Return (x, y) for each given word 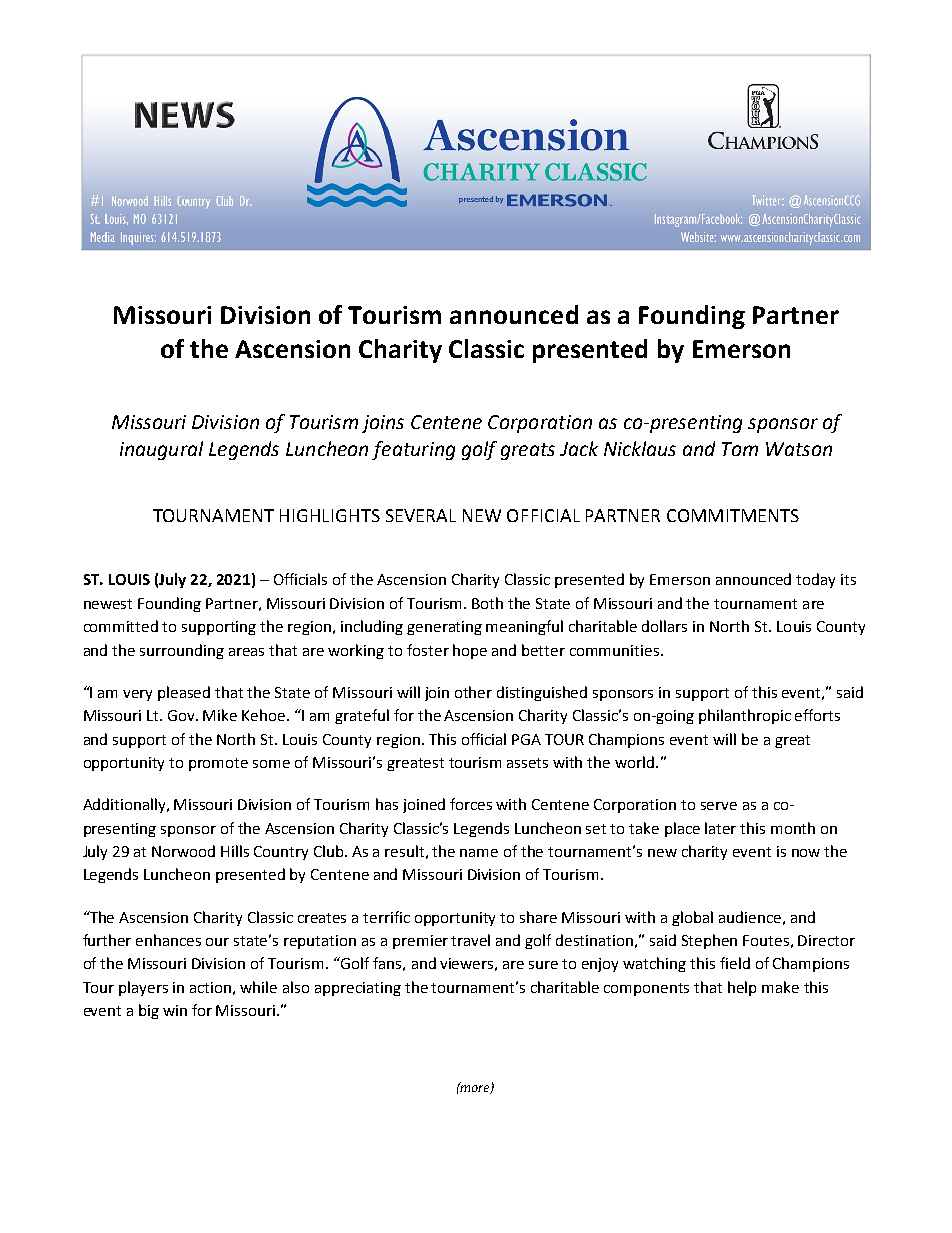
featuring (413, 450)
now (806, 853)
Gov (182, 715)
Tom (740, 449)
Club (330, 851)
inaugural (161, 450)
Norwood (183, 851)
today (815, 580)
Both (487, 603)
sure (543, 965)
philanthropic (745, 716)
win (175, 1010)
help (742, 988)
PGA (526, 739)
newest (108, 604)
